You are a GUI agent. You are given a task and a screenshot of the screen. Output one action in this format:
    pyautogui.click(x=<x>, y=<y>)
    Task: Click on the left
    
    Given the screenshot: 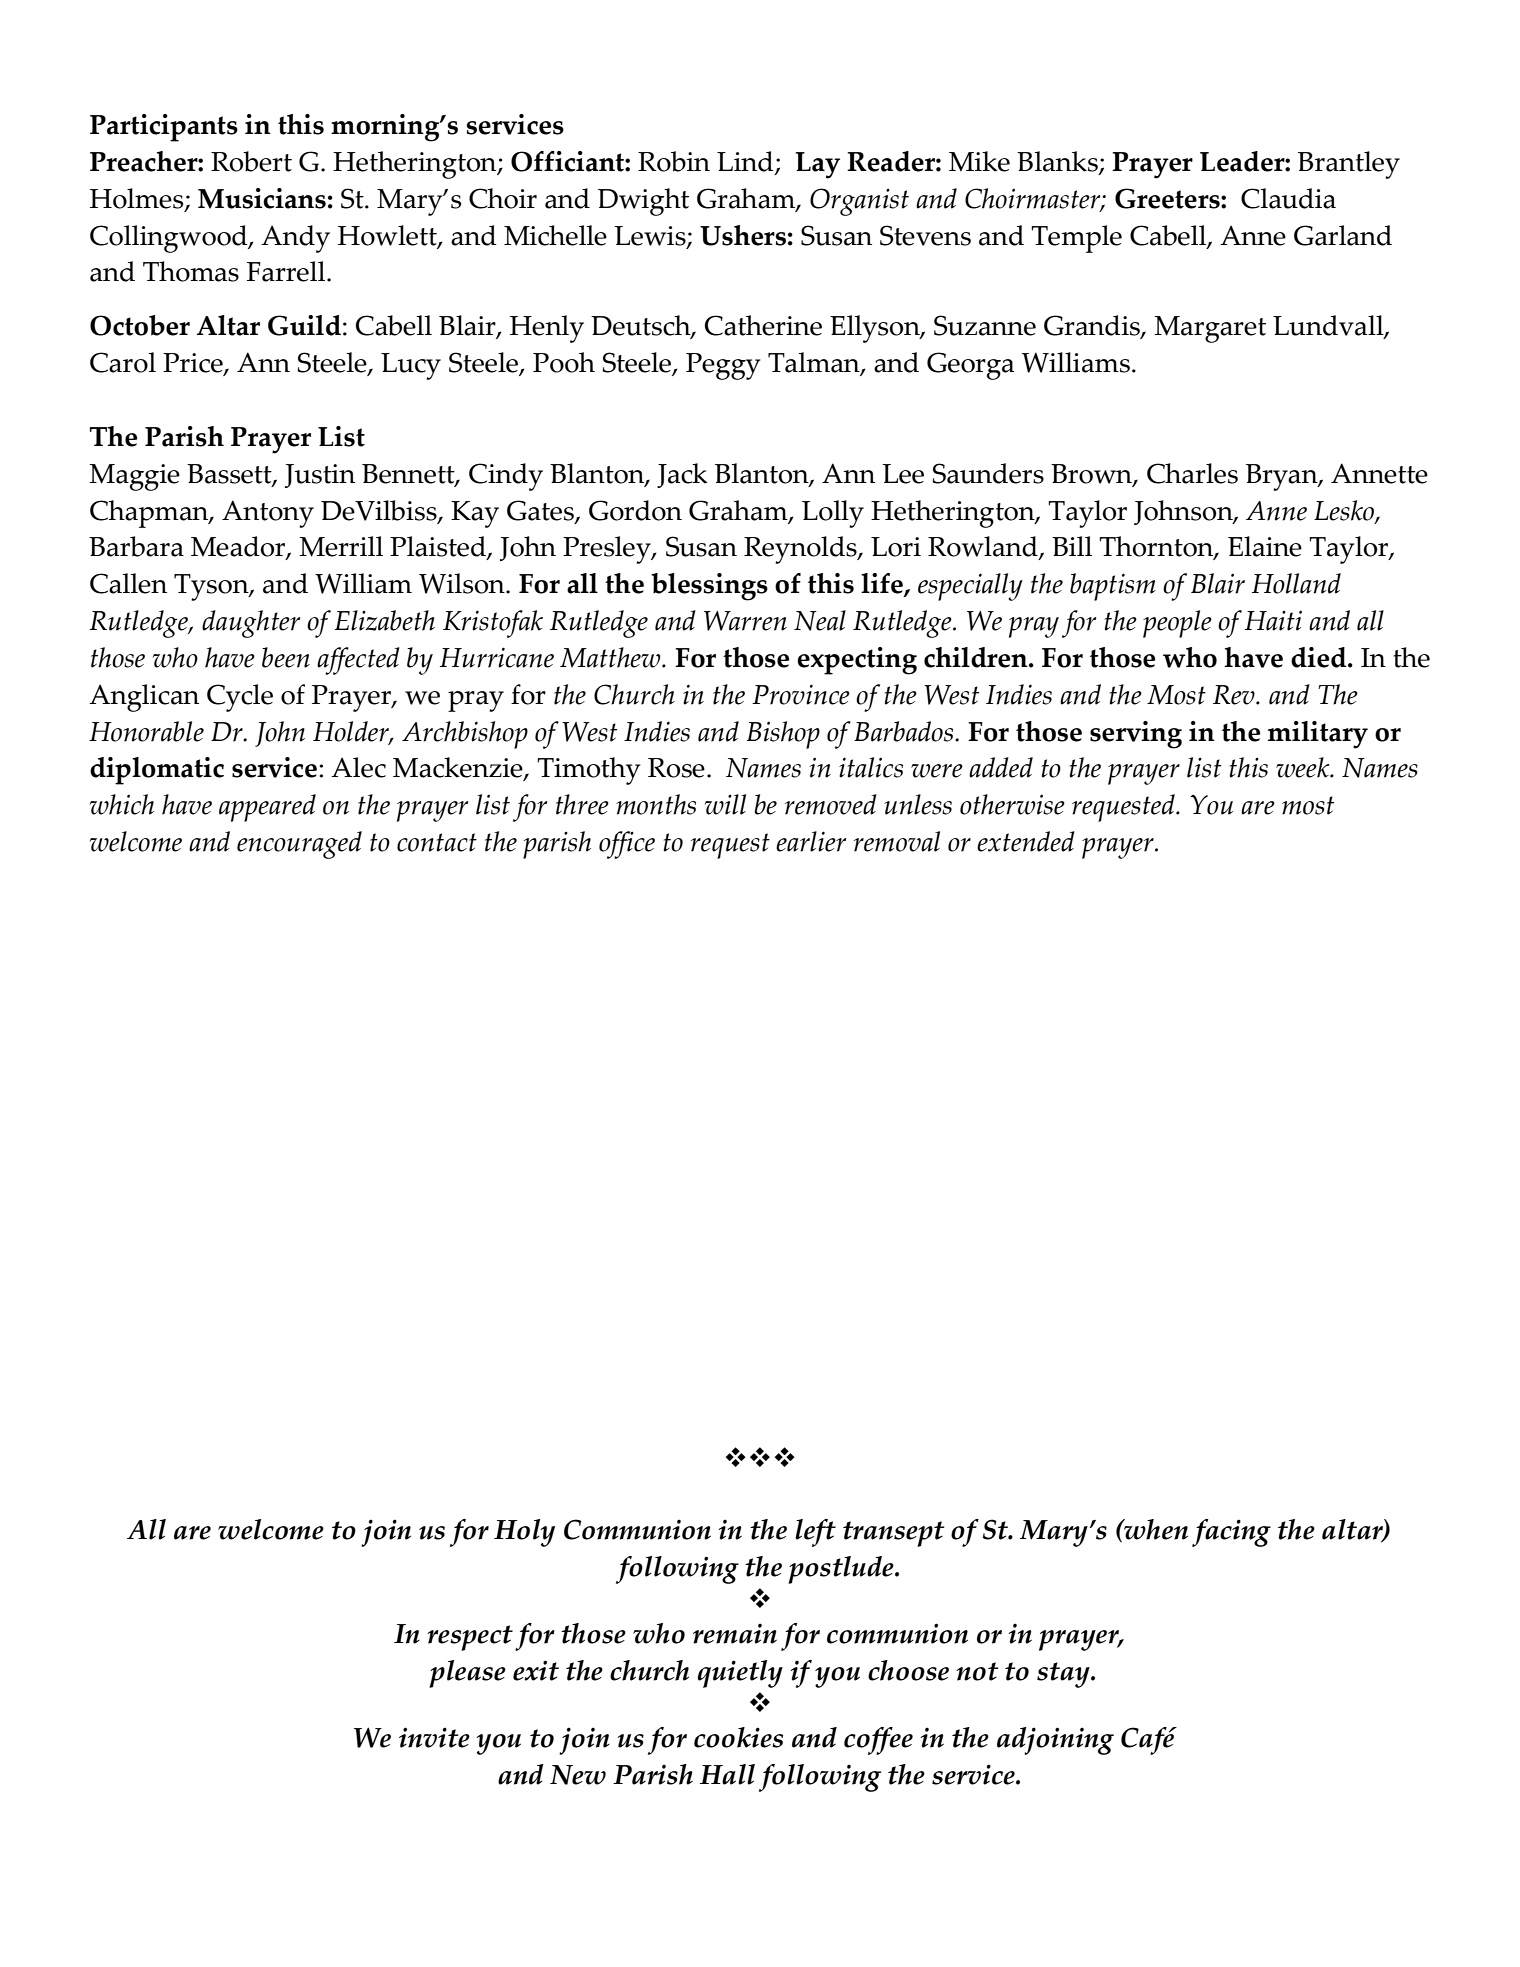 What is the action you would take?
    pyautogui.click(x=815, y=1533)
